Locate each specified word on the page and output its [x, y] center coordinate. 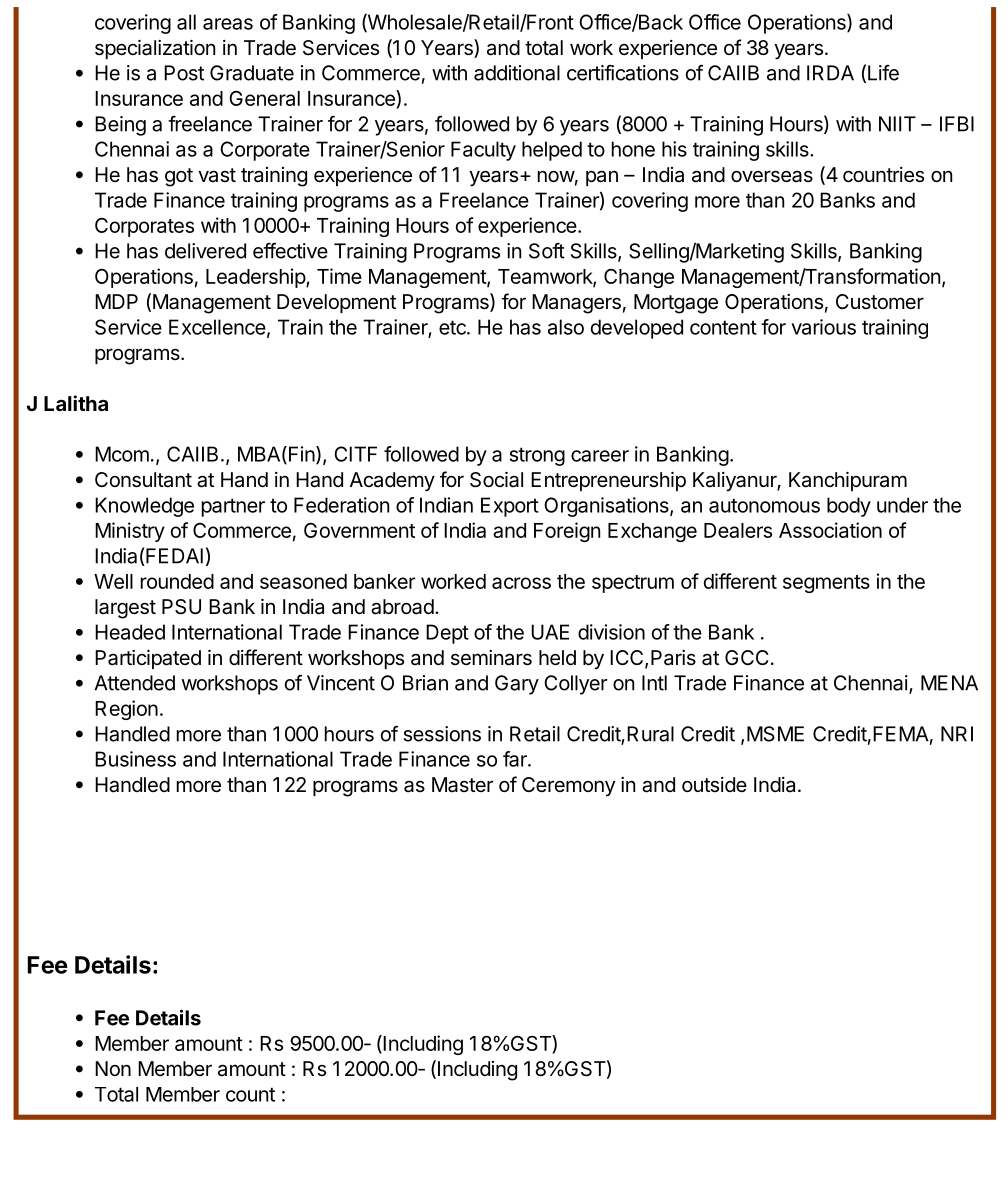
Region [126, 710]
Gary [517, 685]
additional [517, 73]
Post [184, 73]
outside [714, 785]
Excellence [217, 327]
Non [113, 1068]
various [823, 327]
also [566, 327]
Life [883, 73]
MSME [775, 734]
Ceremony [568, 786]
